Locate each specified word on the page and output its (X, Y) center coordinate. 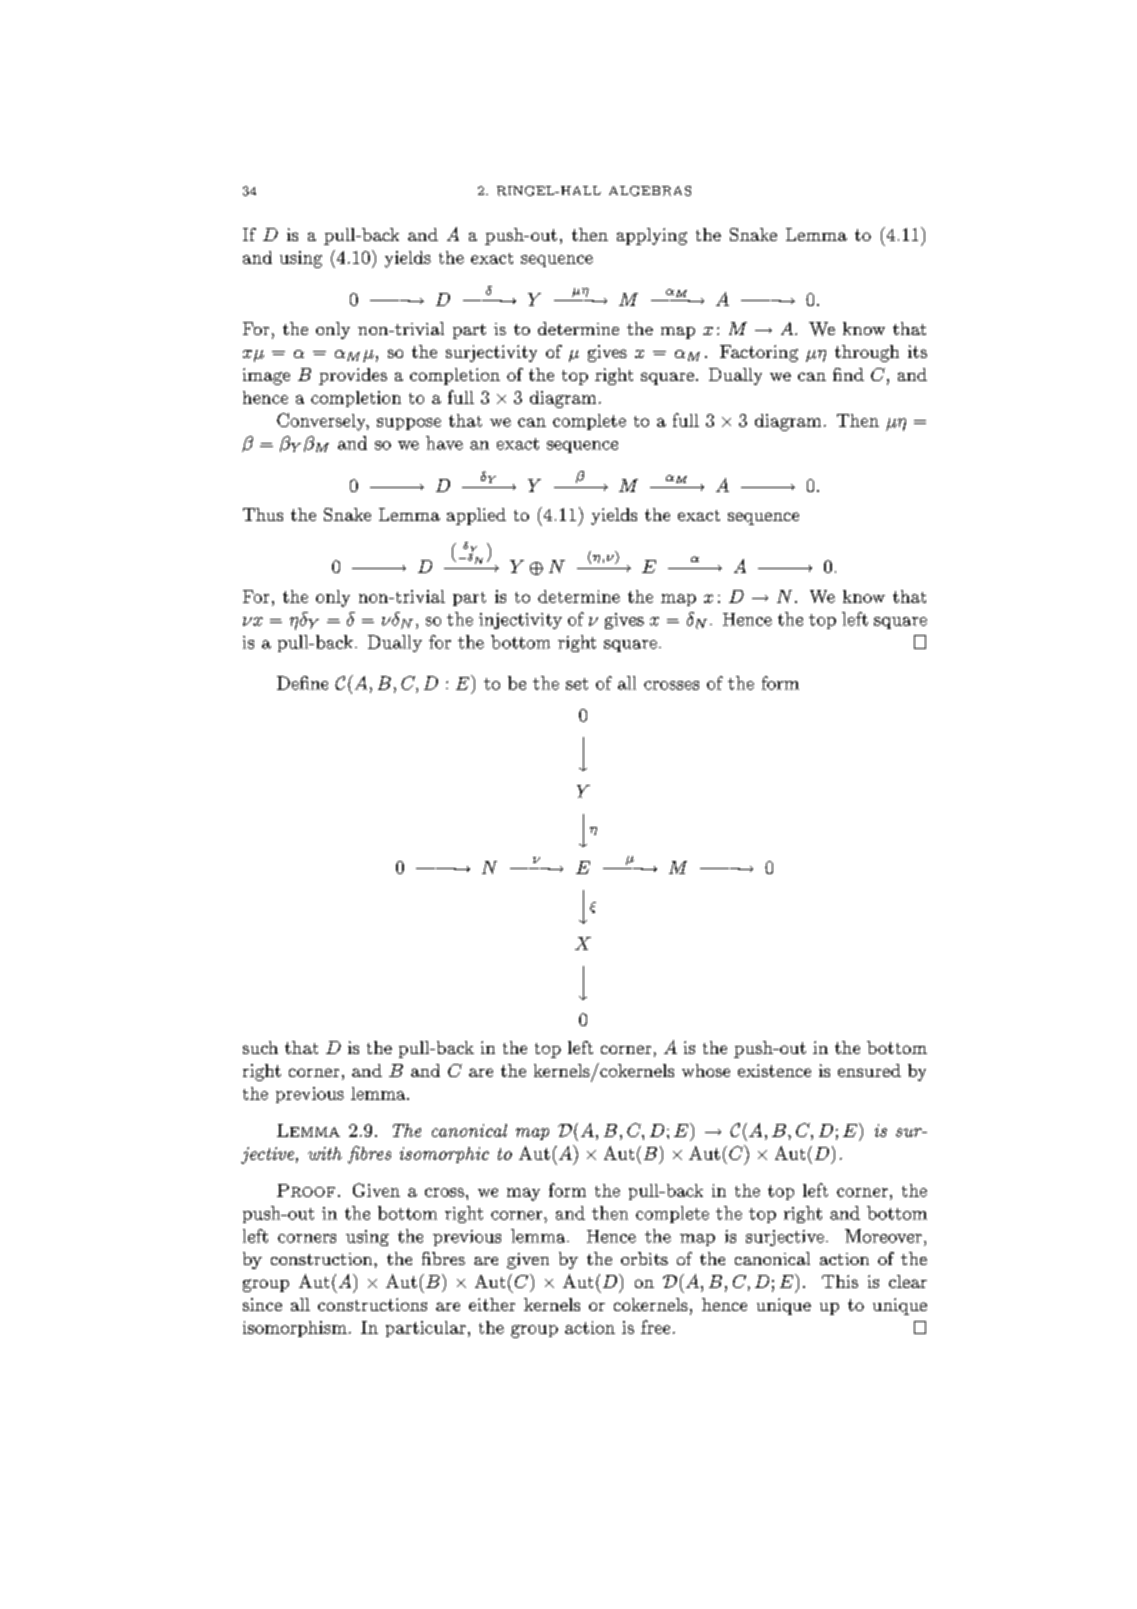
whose (706, 1070)
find (848, 374)
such (260, 1047)
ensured (869, 1070)
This (840, 1281)
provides (353, 376)
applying (652, 236)
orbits (644, 1258)
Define (302, 683)
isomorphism (295, 1329)
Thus (263, 514)
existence (774, 1070)
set (577, 684)
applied (476, 516)
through (867, 353)
